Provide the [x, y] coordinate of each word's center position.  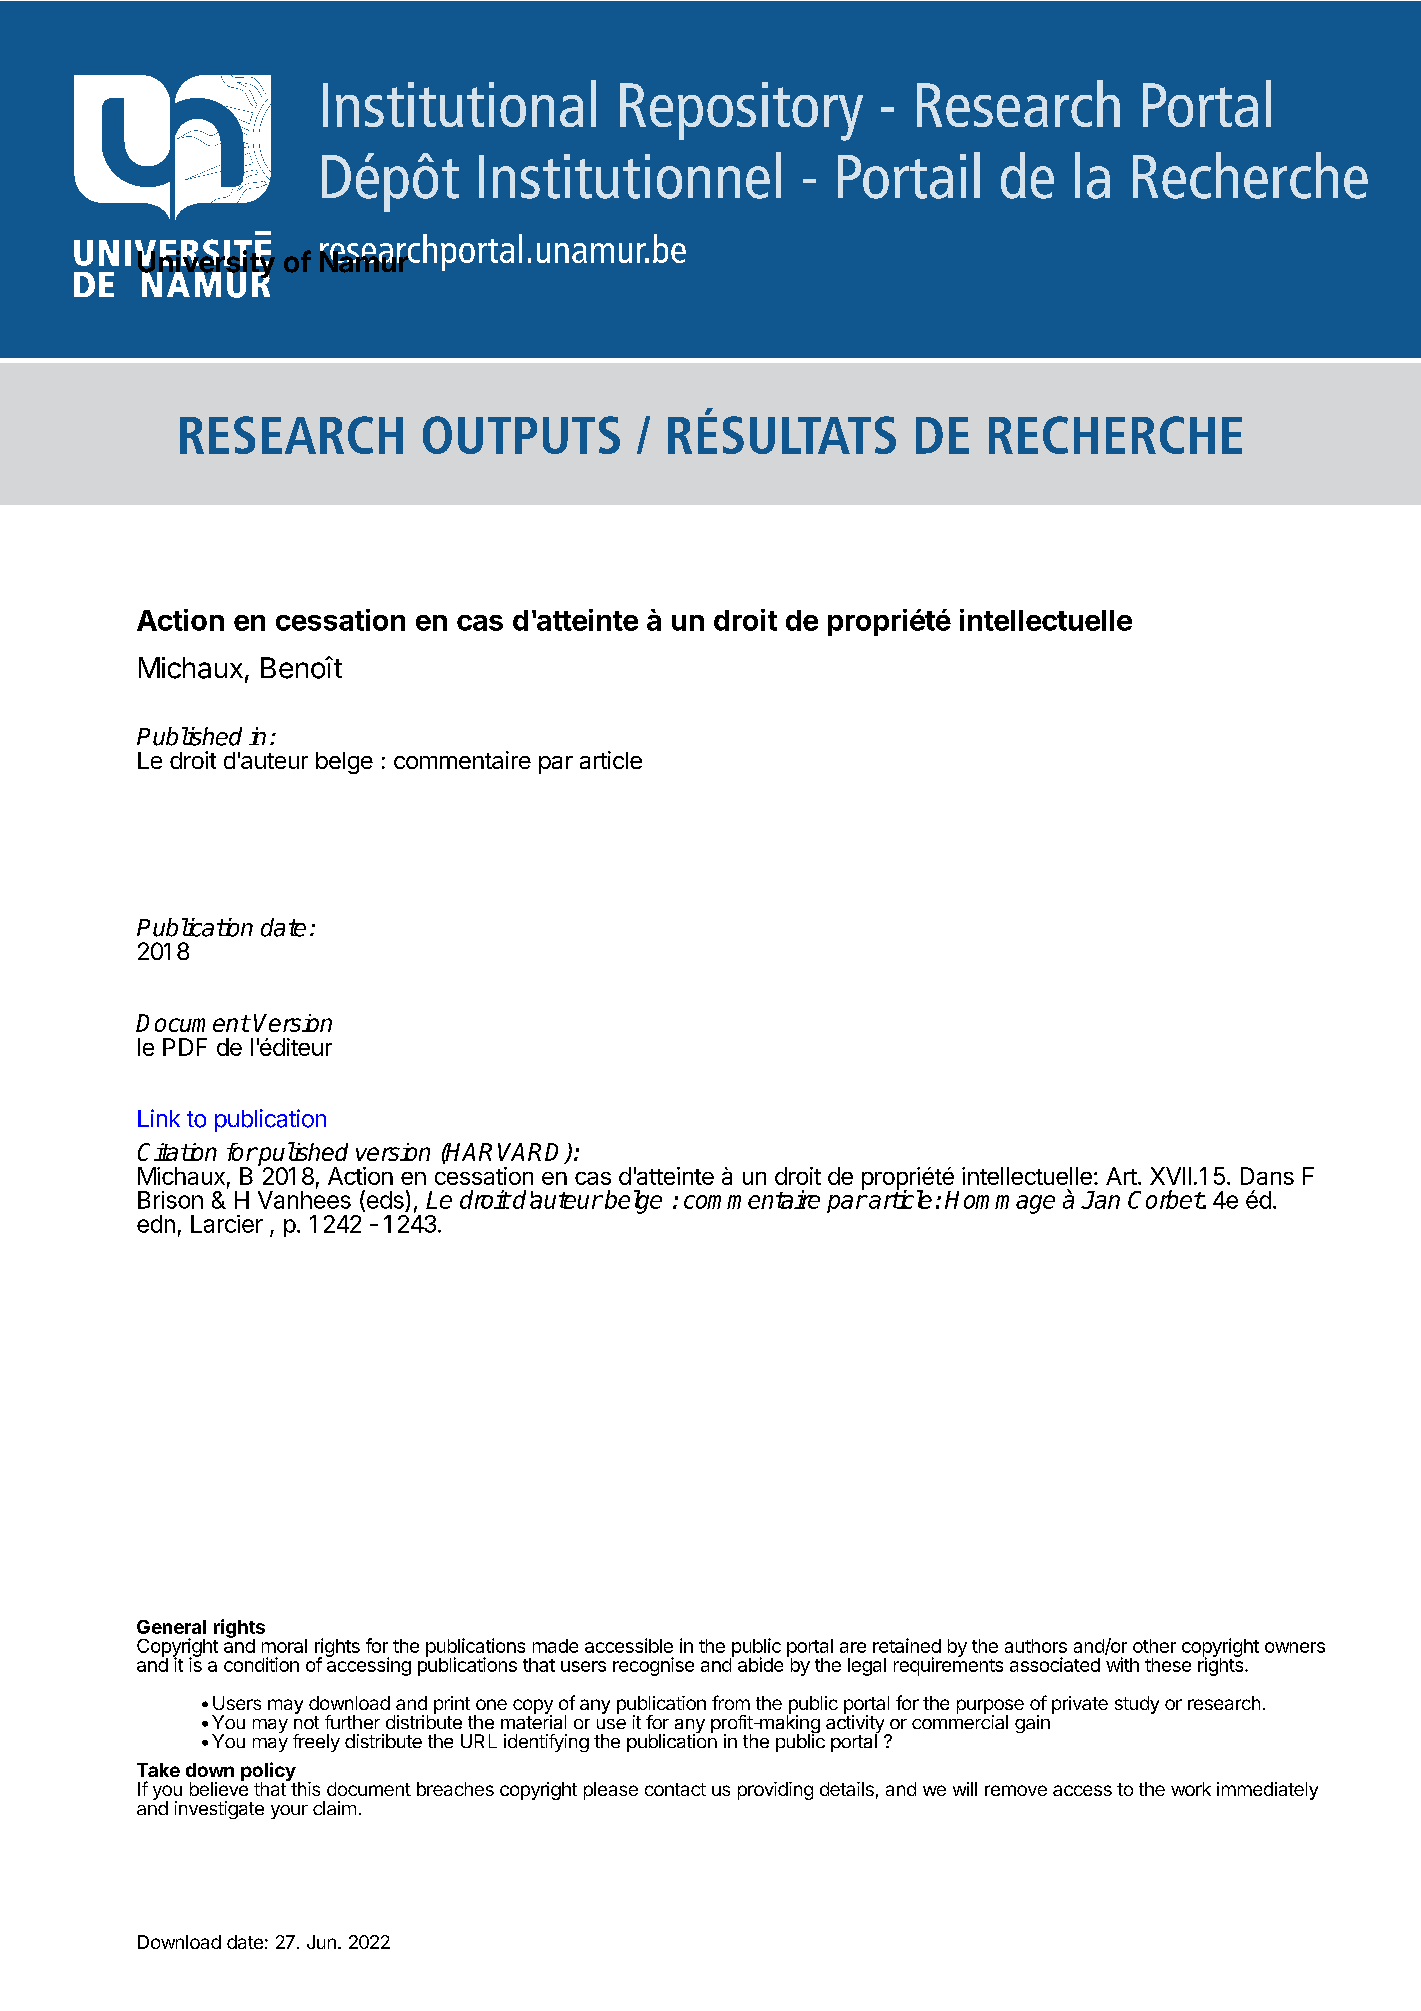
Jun [321, 1942]
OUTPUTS [521, 435]
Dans [1267, 1176]
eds [384, 1200]
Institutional [459, 103]
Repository [741, 111]
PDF [185, 1047]
